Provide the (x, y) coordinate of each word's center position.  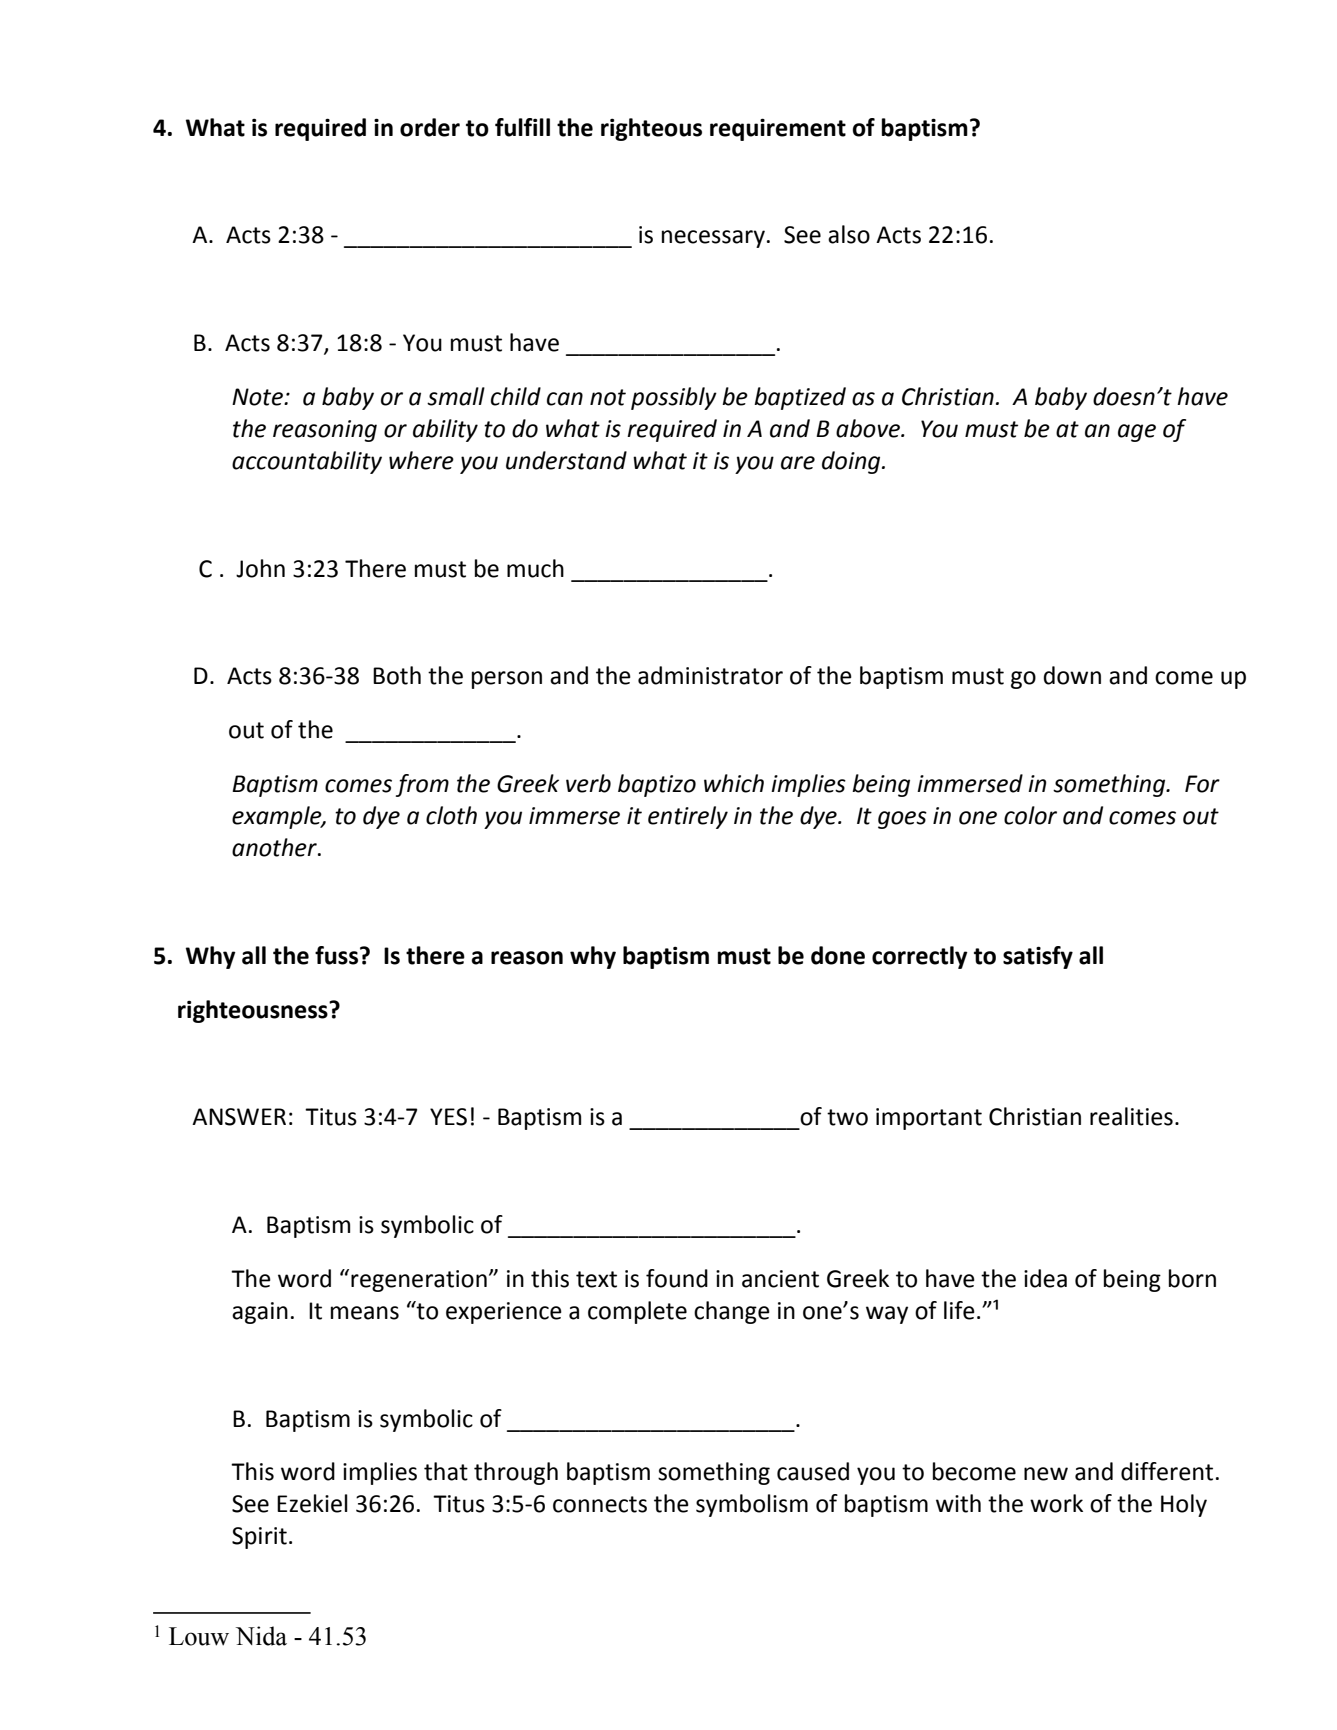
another (275, 847)
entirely (688, 817)
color (1030, 815)
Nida (261, 1636)
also (849, 234)
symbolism (752, 1505)
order (430, 127)
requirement (778, 129)
